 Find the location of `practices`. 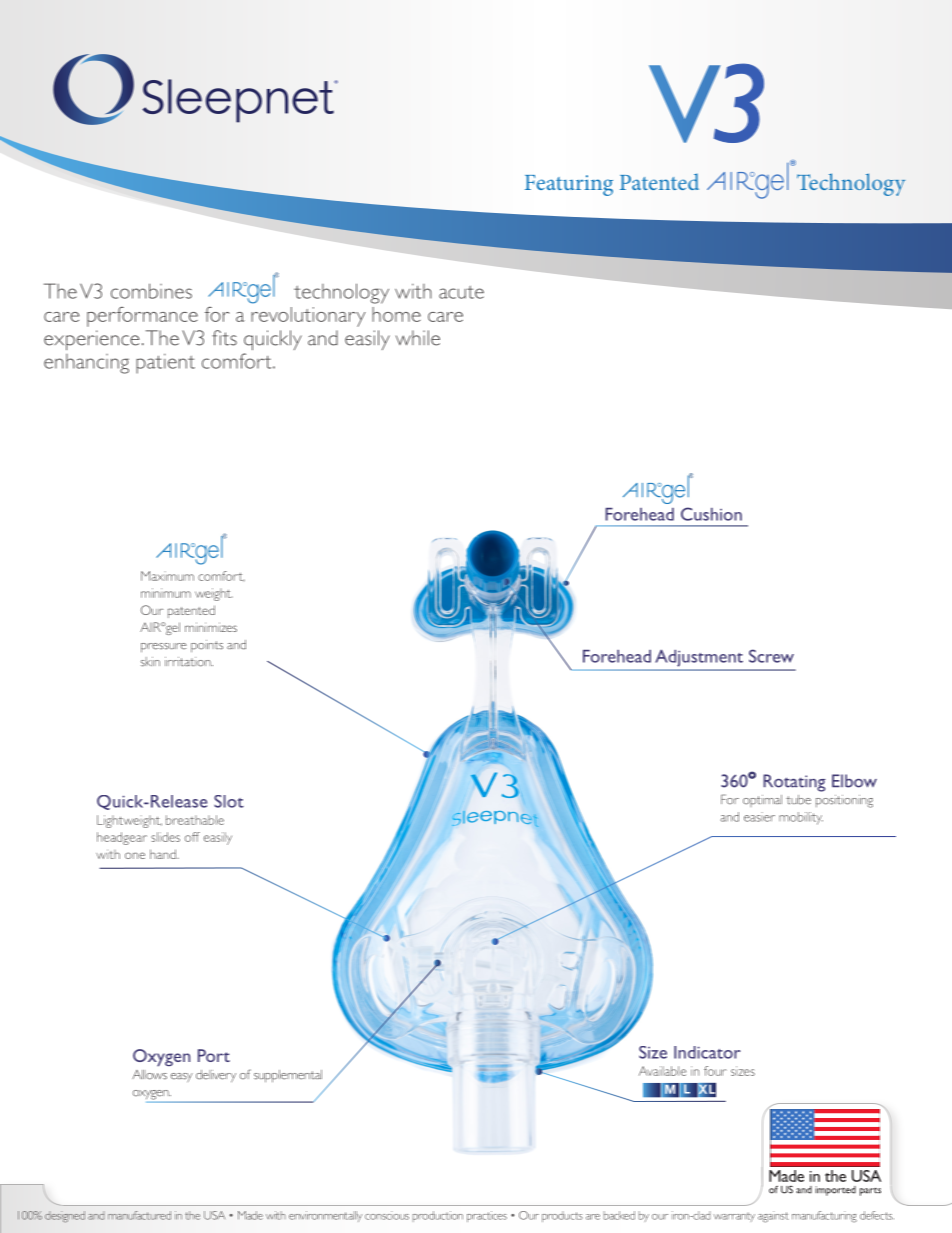

practices is located at coordinates (487, 1216).
